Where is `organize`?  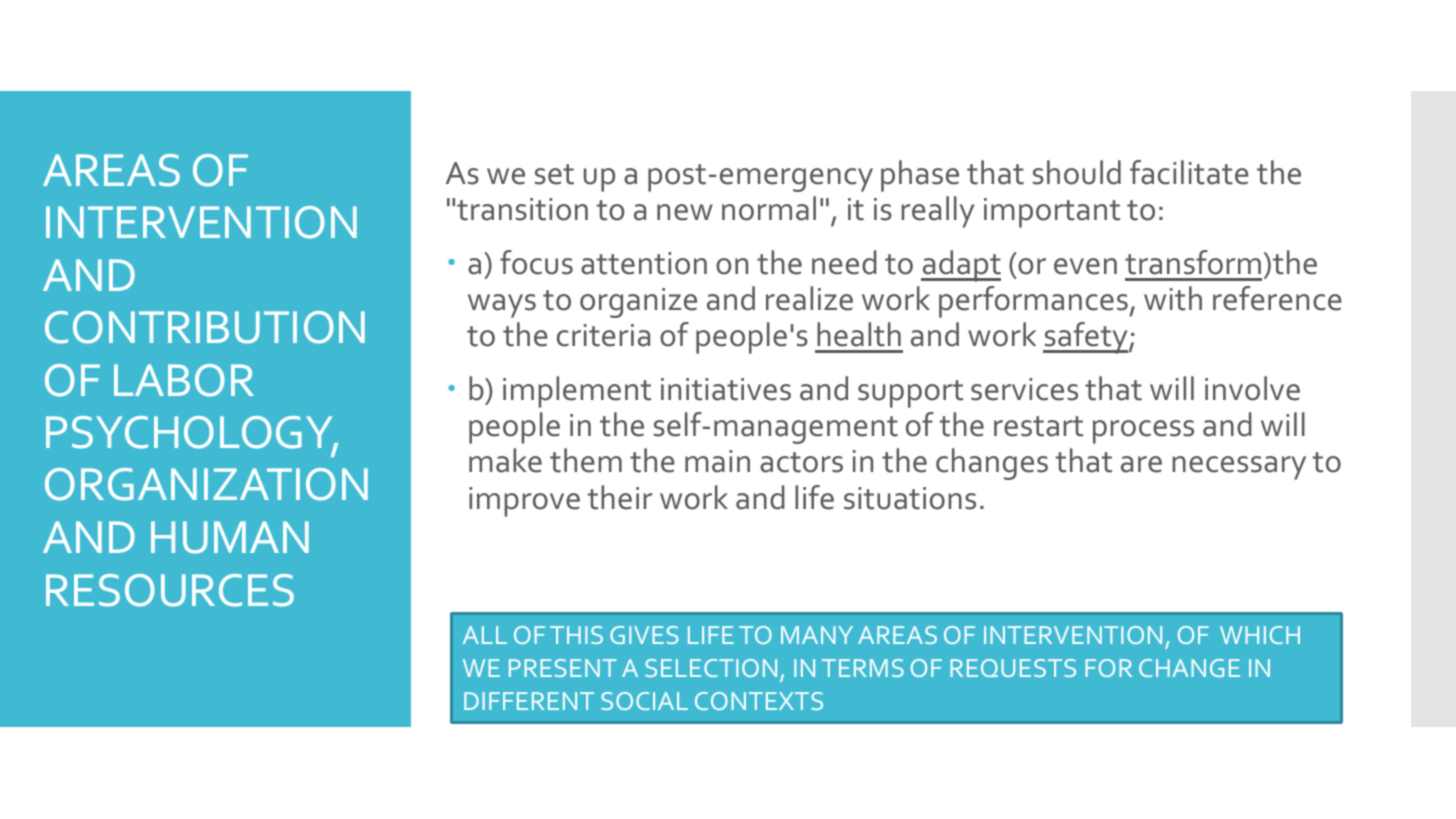
organize is located at coordinates (638, 303).
